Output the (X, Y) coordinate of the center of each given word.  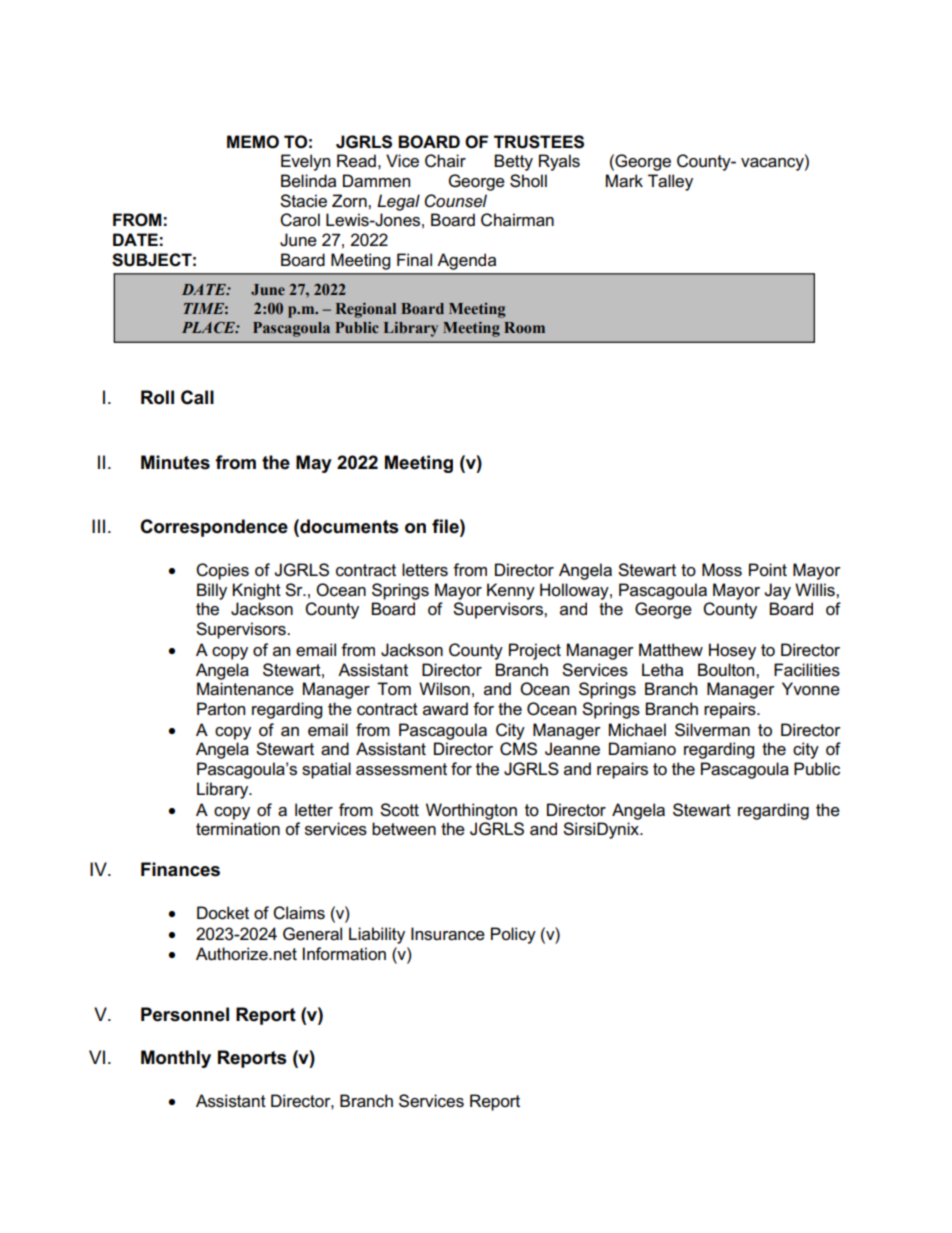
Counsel (455, 201)
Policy (513, 935)
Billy (212, 591)
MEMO (253, 142)
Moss (722, 570)
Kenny (511, 591)
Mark (624, 181)
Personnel (185, 1014)
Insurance (448, 934)
